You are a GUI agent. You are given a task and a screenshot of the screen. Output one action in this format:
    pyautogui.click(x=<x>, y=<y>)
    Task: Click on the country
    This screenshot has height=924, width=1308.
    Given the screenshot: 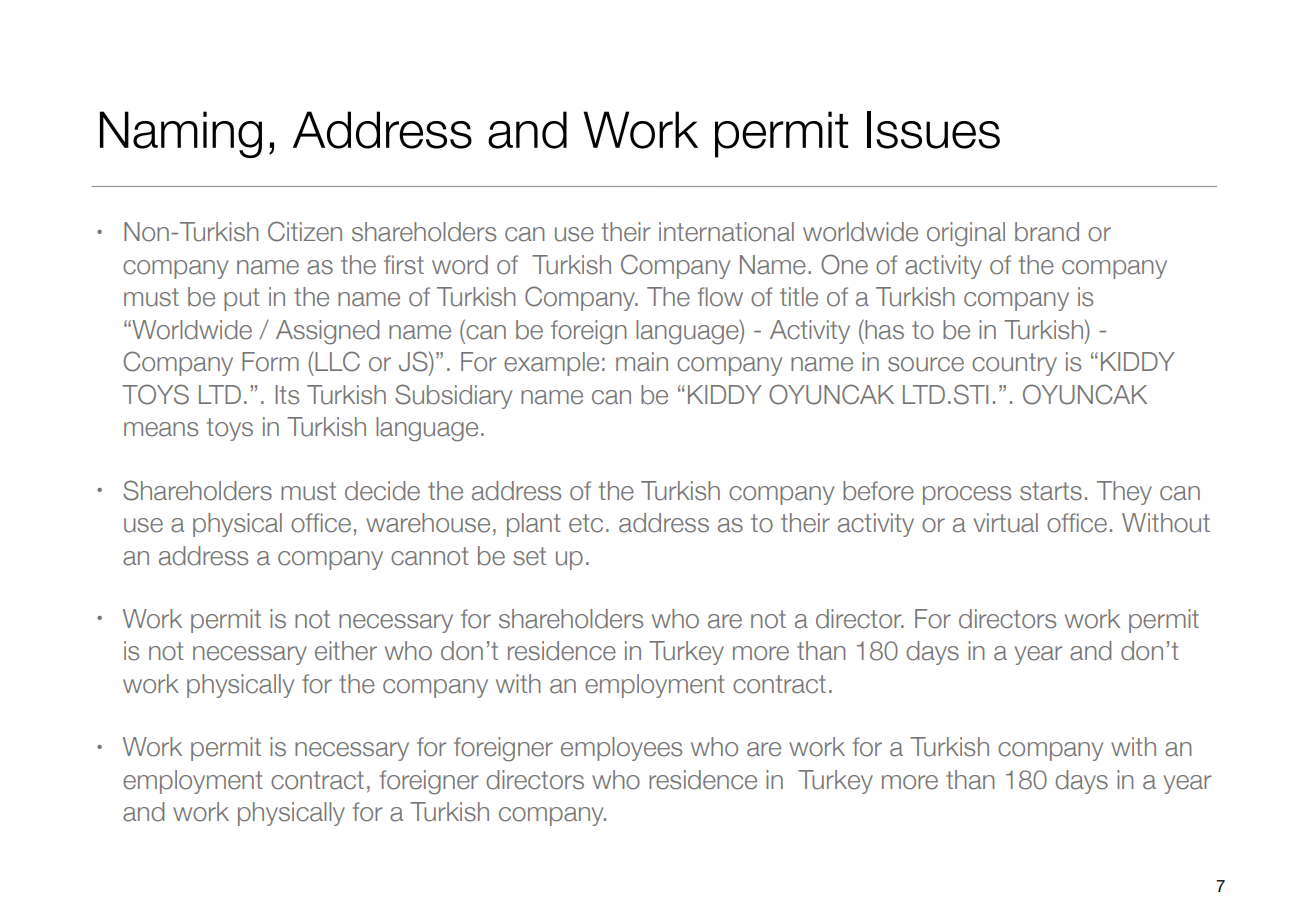 What is the action you would take?
    pyautogui.click(x=1014, y=364)
